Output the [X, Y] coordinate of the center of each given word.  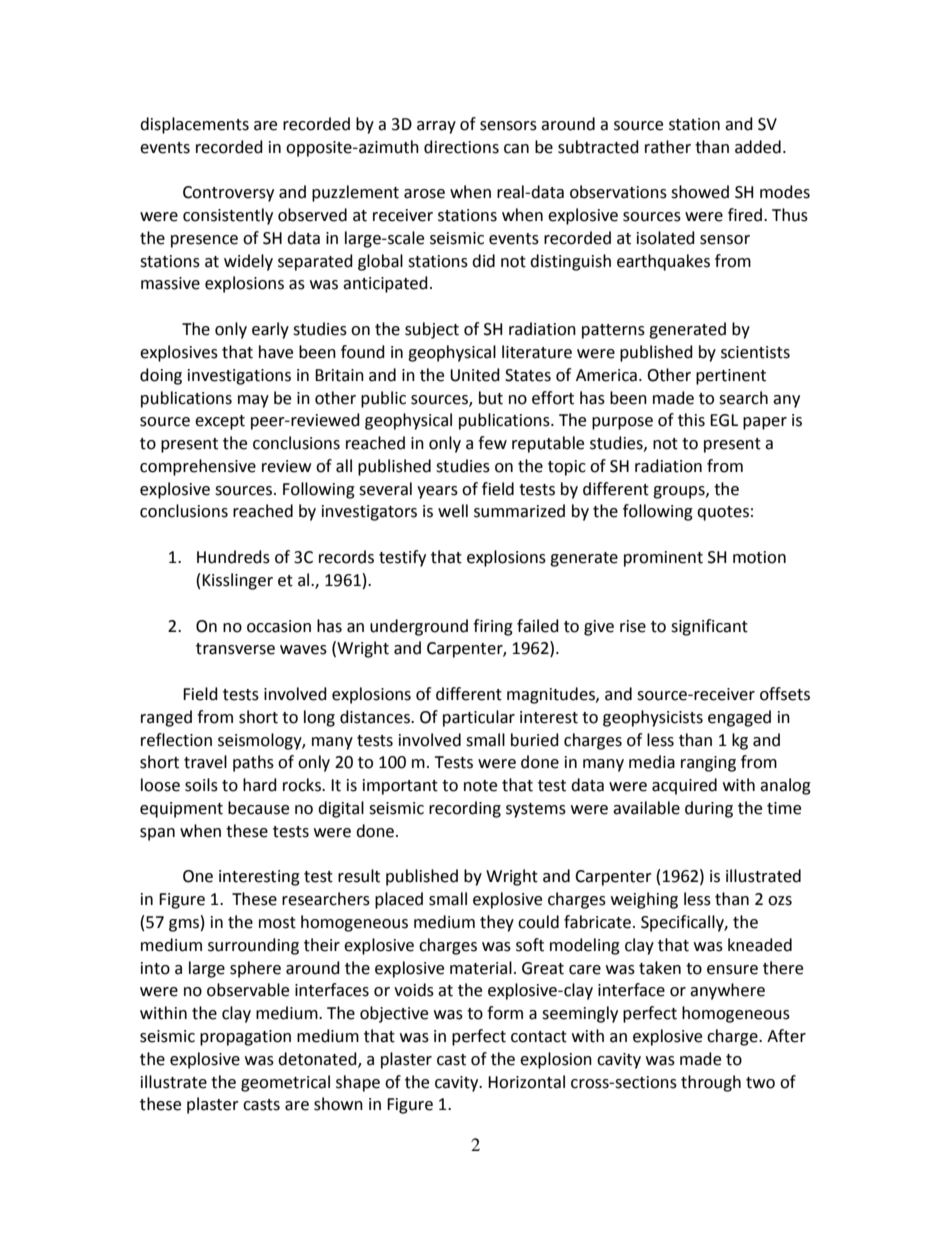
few [492, 443]
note [480, 786]
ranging [708, 764]
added [758, 147]
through [711, 1083]
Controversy [228, 194]
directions [461, 147]
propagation [245, 1038]
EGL [724, 420]
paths [253, 763]
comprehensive [198, 467]
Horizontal [526, 1082]
